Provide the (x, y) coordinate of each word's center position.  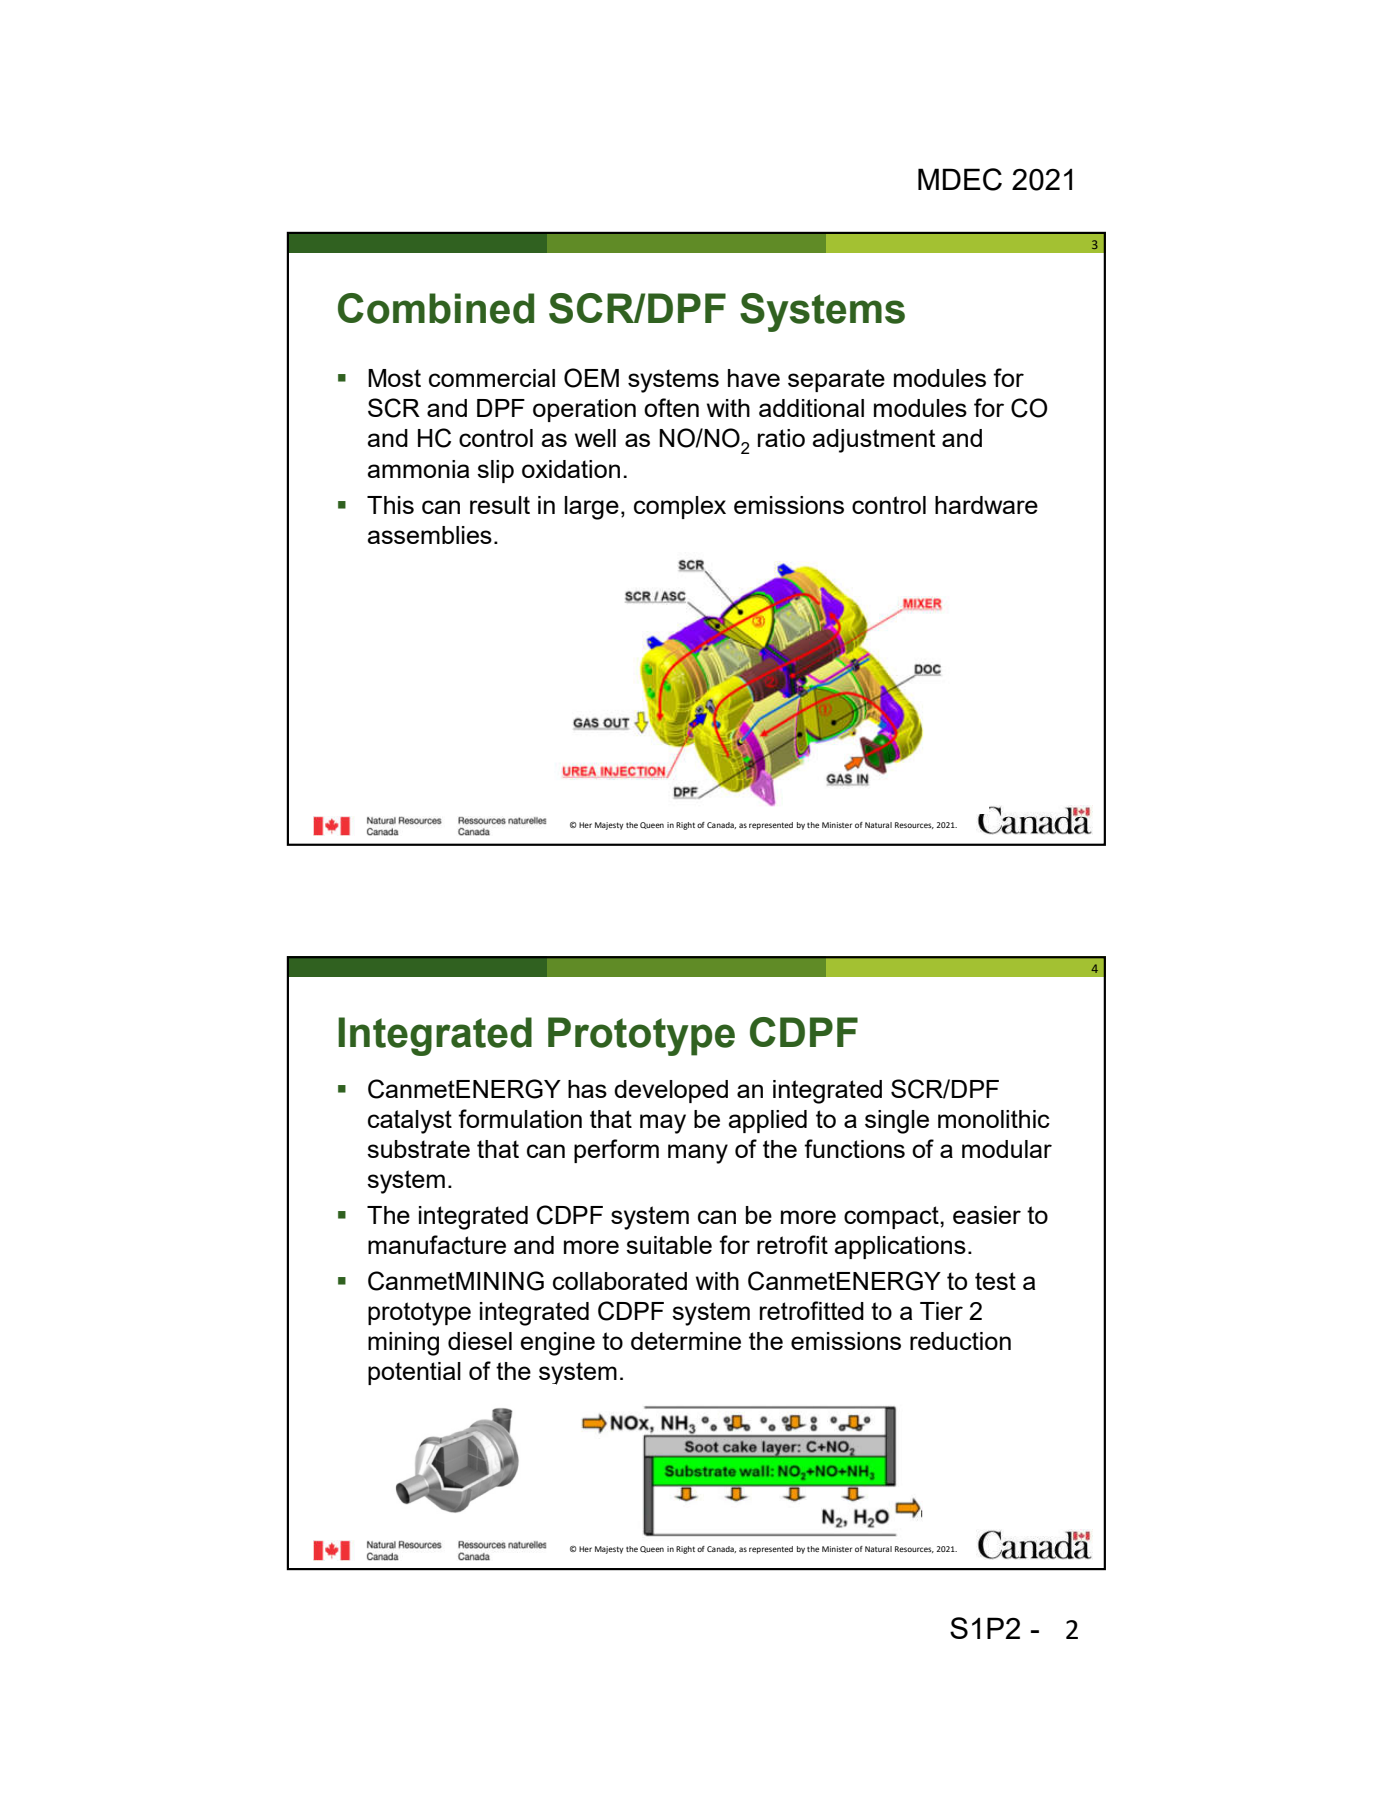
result (500, 505)
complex (680, 507)
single (897, 1122)
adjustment (873, 441)
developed (671, 1091)
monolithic (994, 1119)
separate (836, 380)
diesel (480, 1341)
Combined (436, 308)
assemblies (429, 535)
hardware (986, 505)
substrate (418, 1149)
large (592, 508)
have (754, 378)
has (587, 1089)
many (698, 1154)
